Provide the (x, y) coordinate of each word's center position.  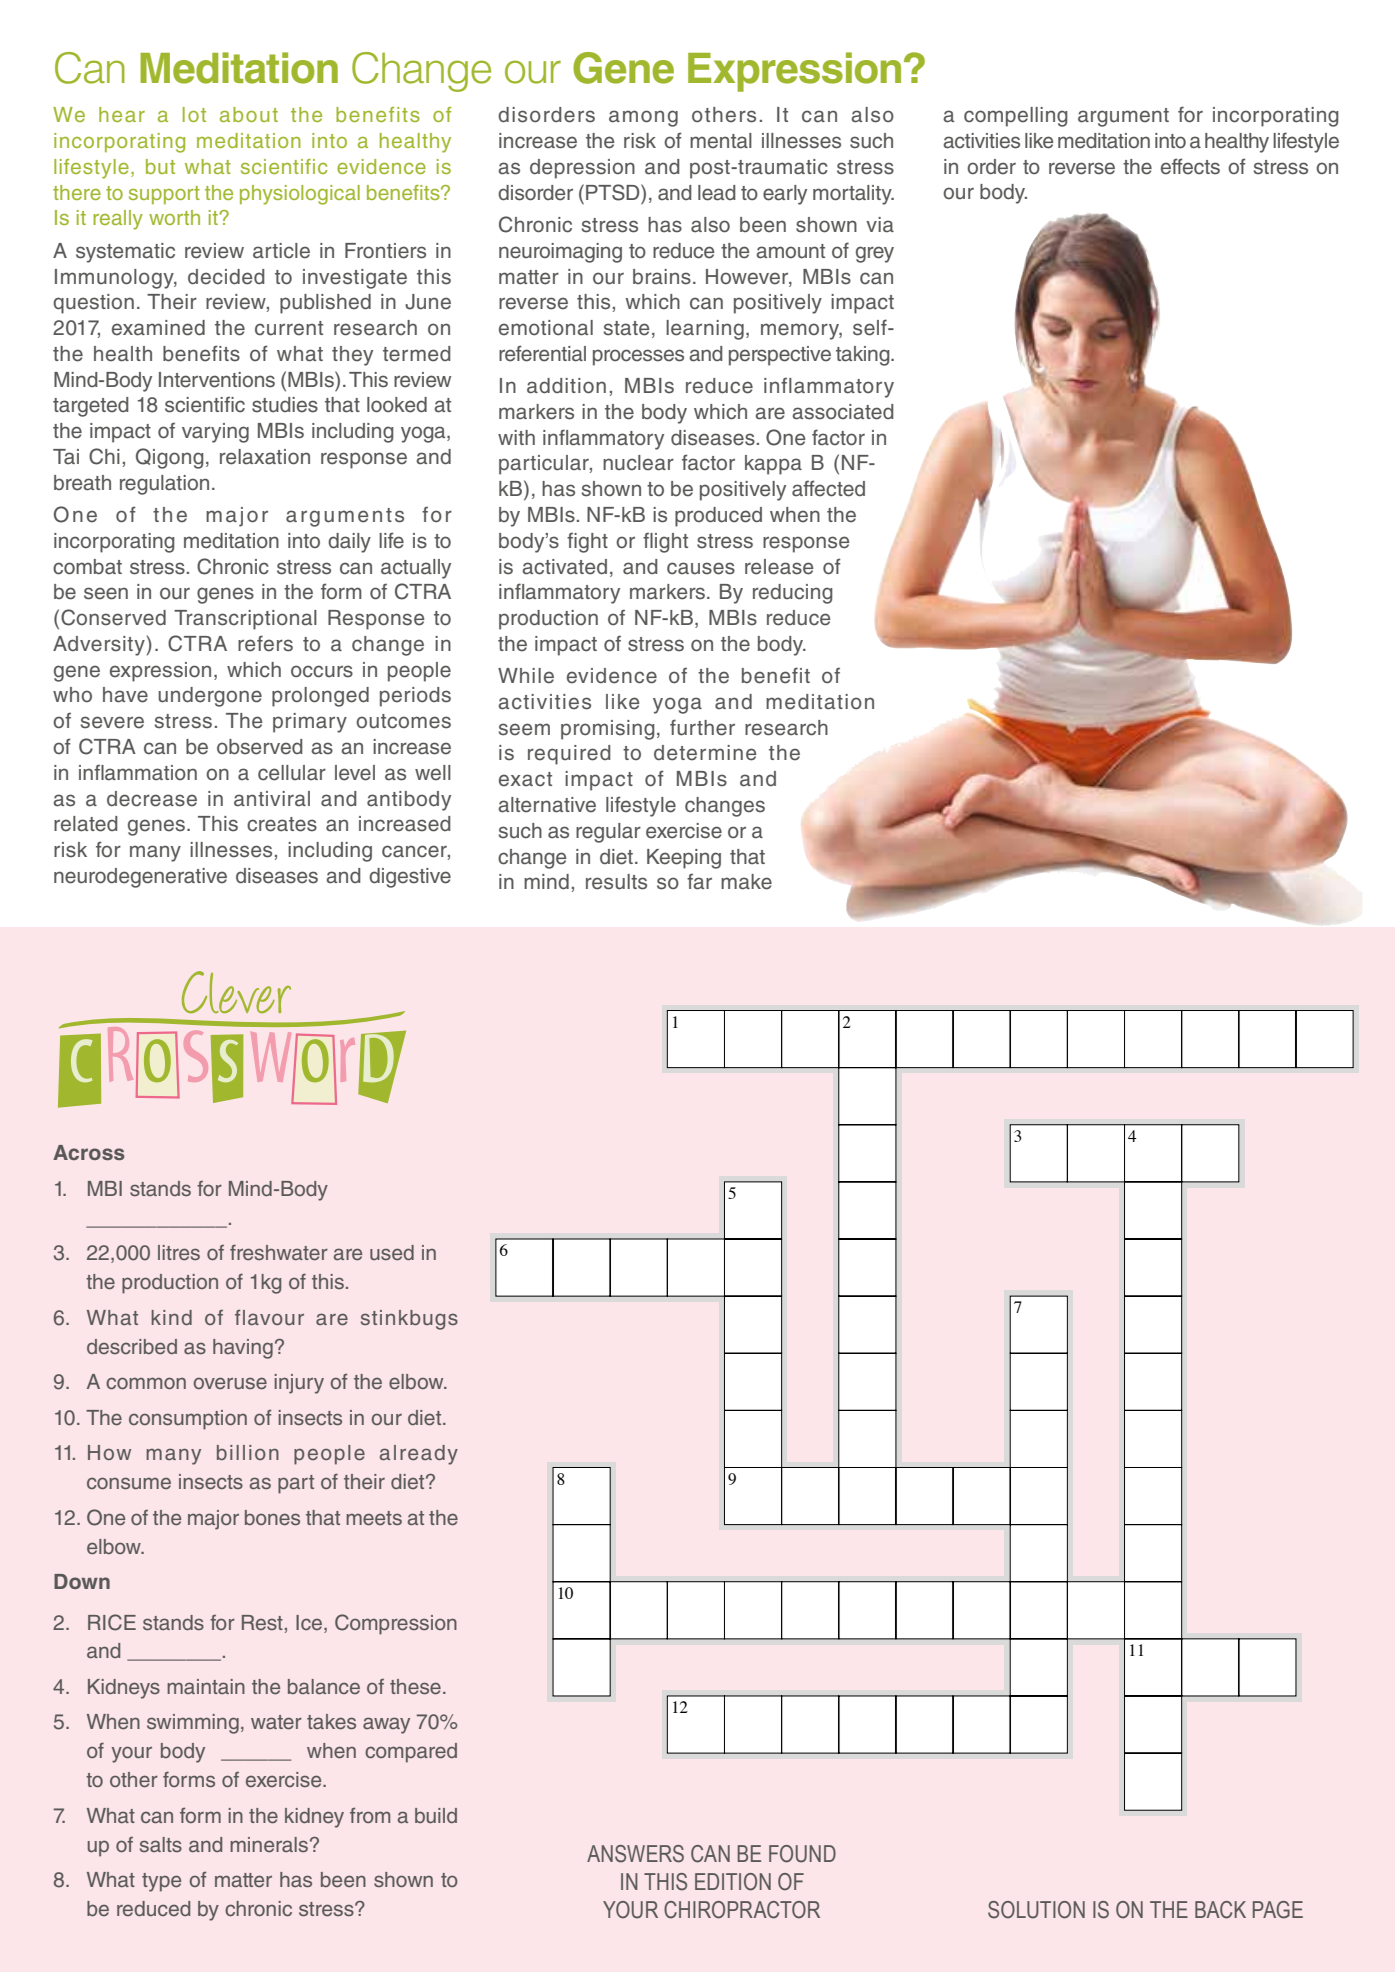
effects (1190, 166)
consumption (188, 1420)
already (419, 1455)
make (746, 882)
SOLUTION (1036, 1910)
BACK (1220, 1910)
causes (701, 568)
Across (89, 1152)
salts (161, 1844)
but (160, 166)
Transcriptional (245, 620)
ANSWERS (635, 1854)
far (699, 881)
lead (717, 193)
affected (828, 488)
